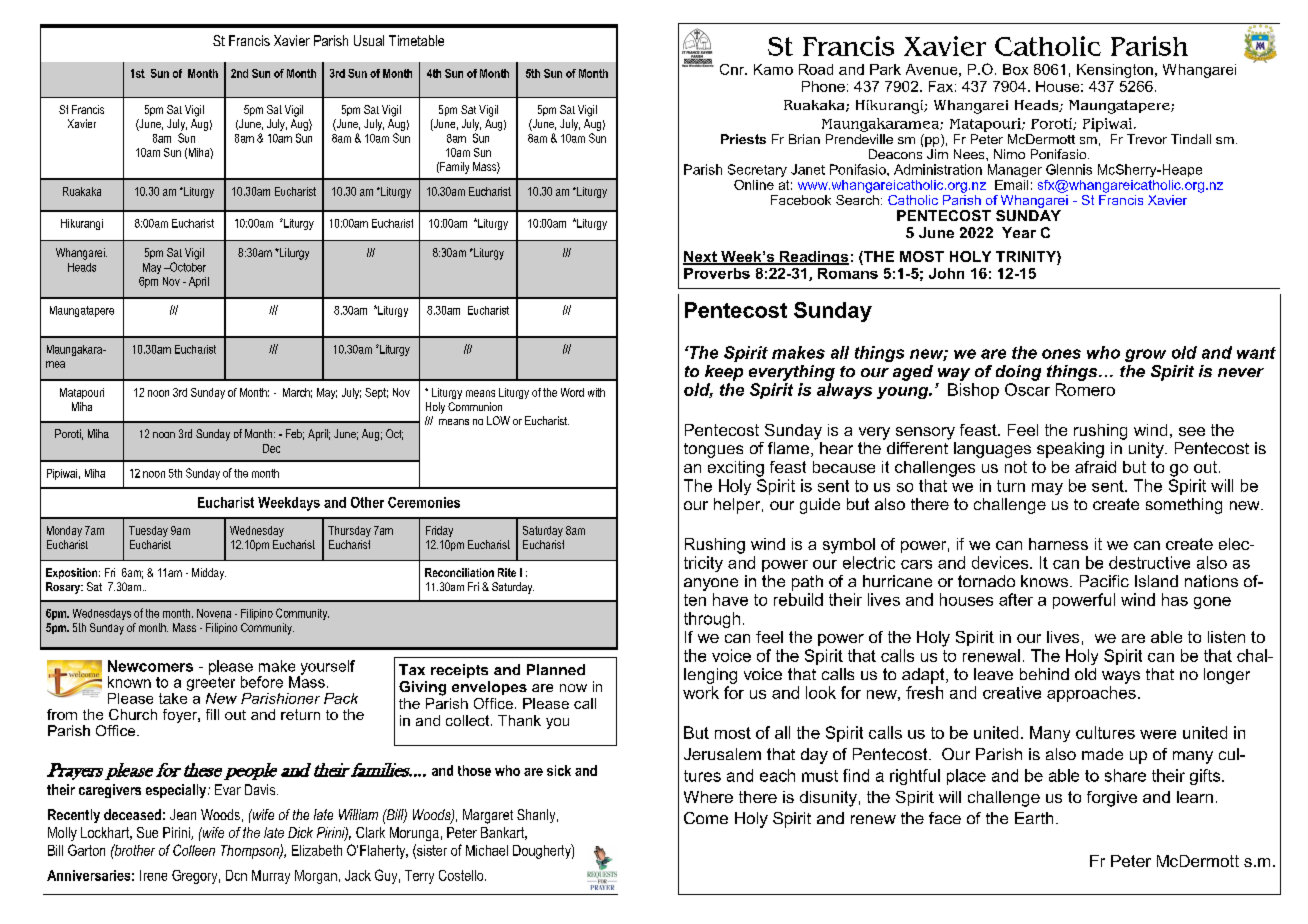  I want to click on Kensington, so click(1115, 71).
